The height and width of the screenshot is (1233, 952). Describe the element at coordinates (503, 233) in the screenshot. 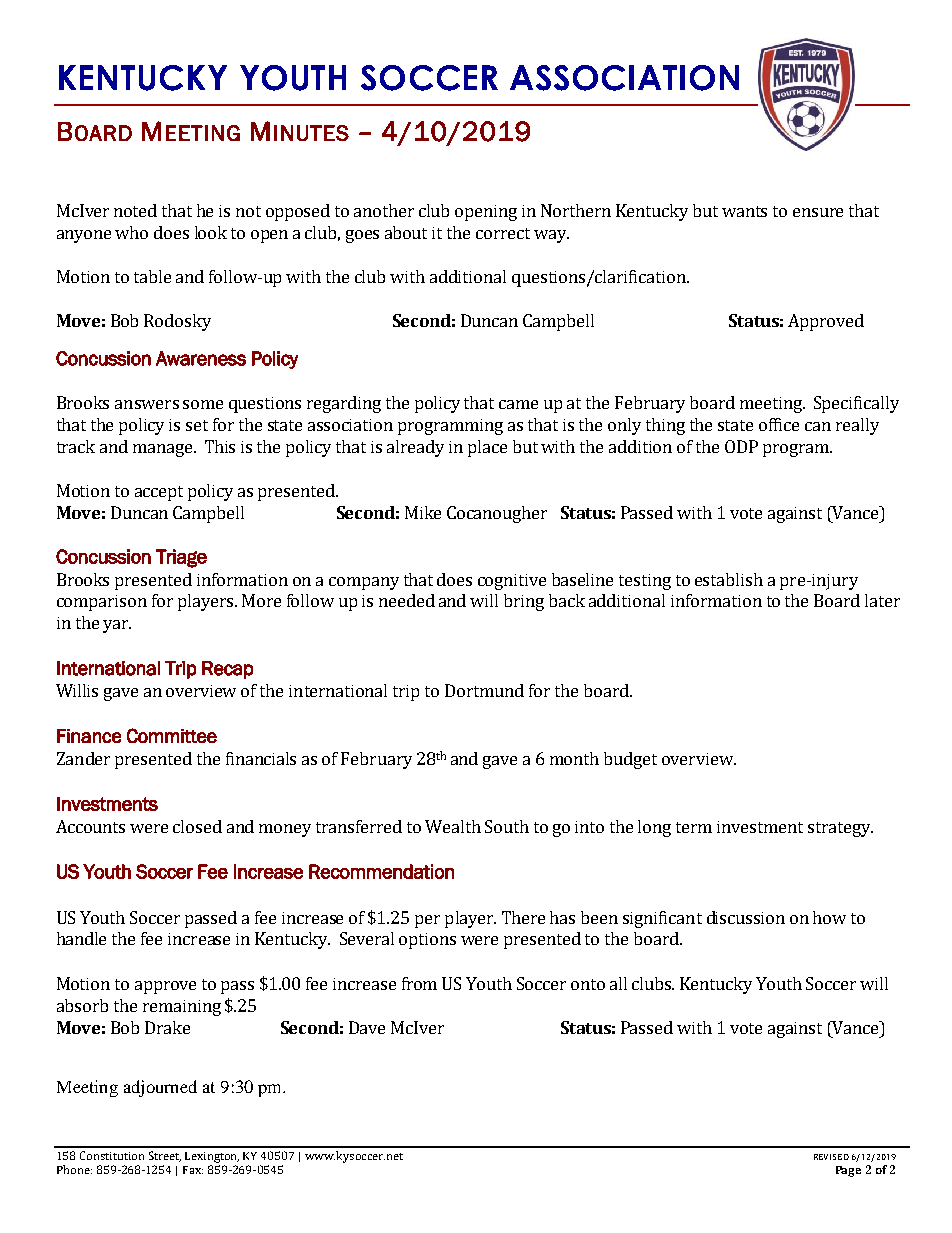

I see `correct` at that location.
